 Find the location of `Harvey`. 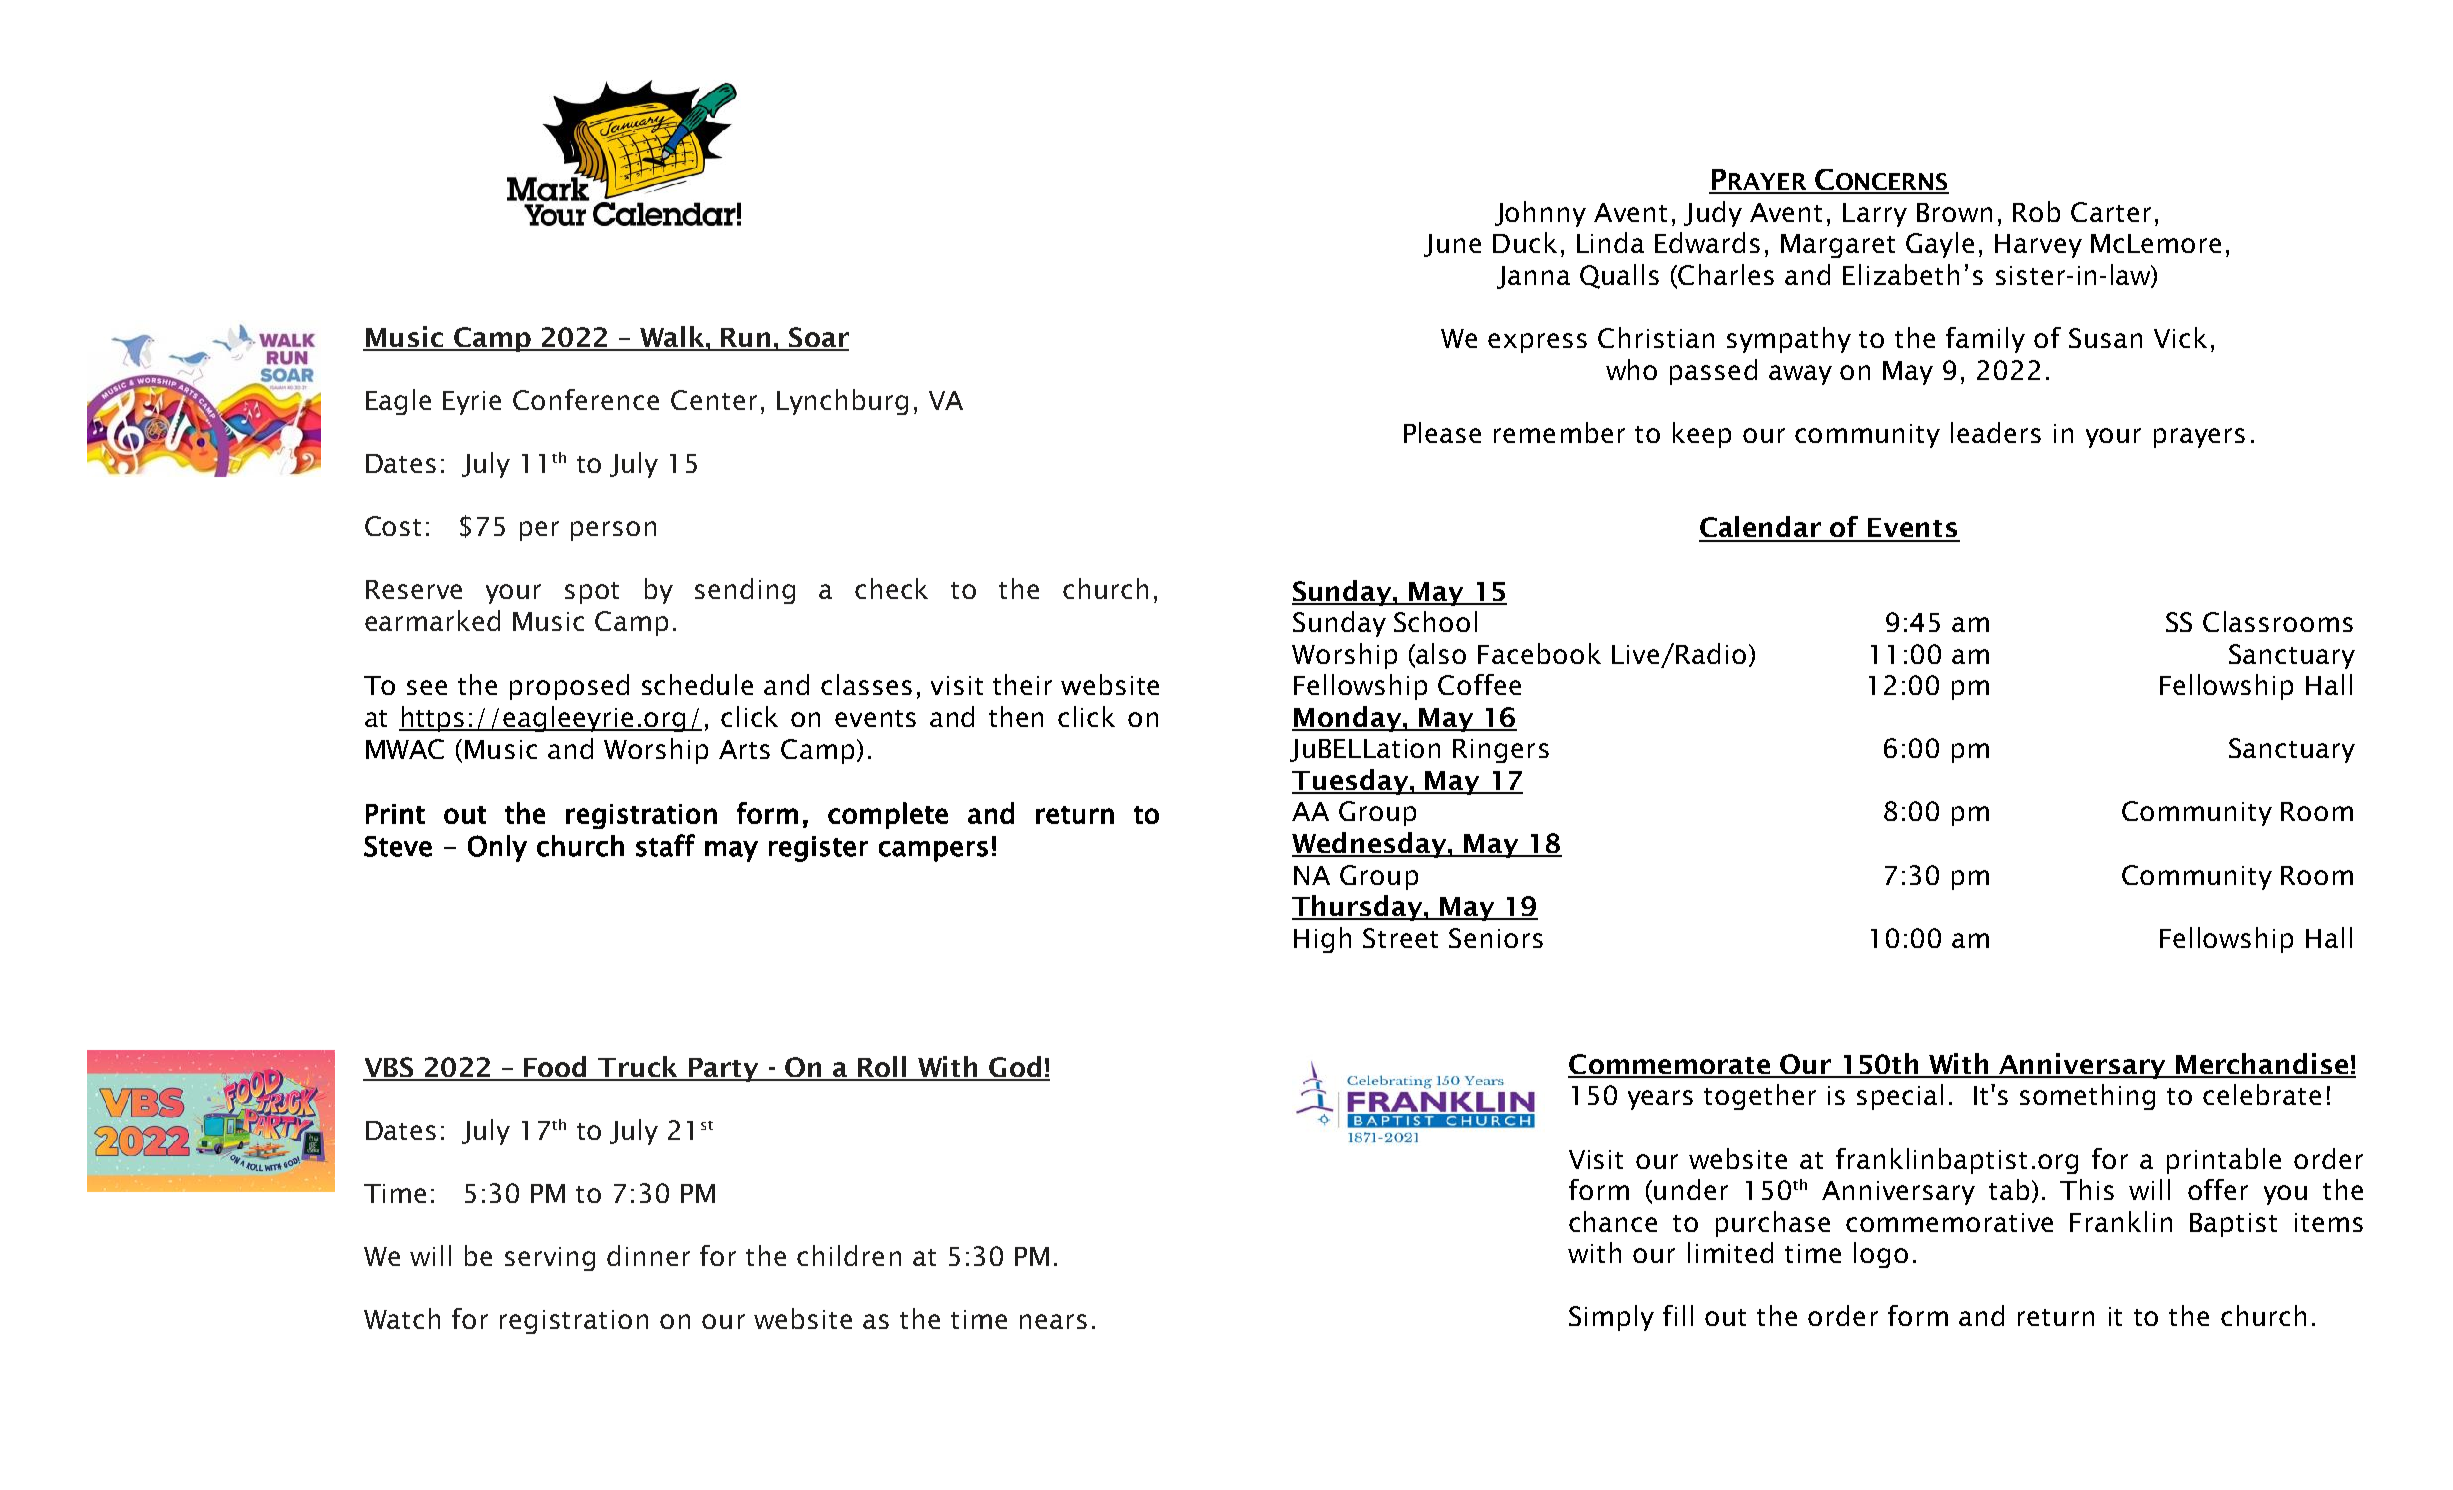

Harvey is located at coordinates (2038, 246).
